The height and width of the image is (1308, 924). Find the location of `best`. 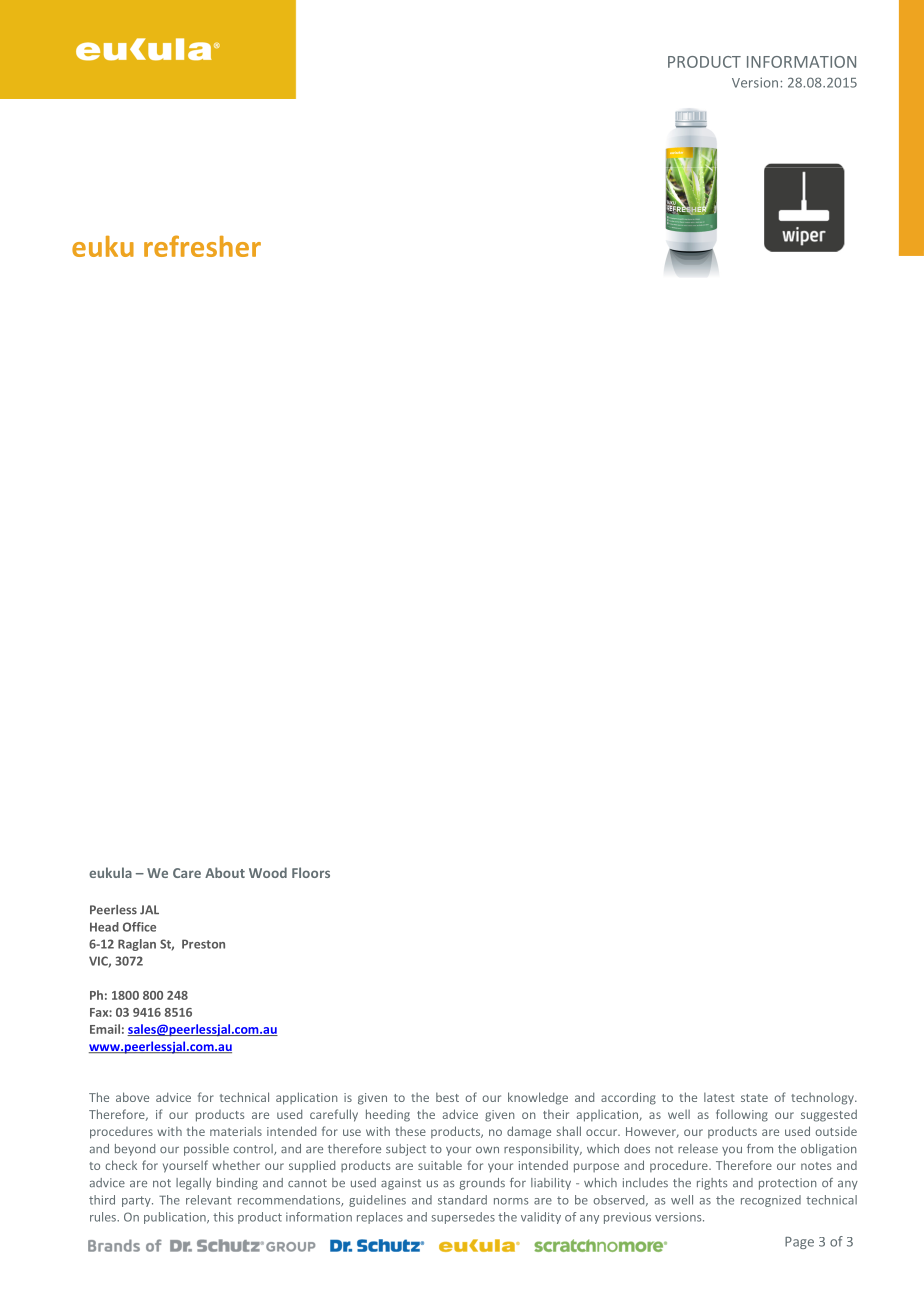

best is located at coordinates (447, 1097).
